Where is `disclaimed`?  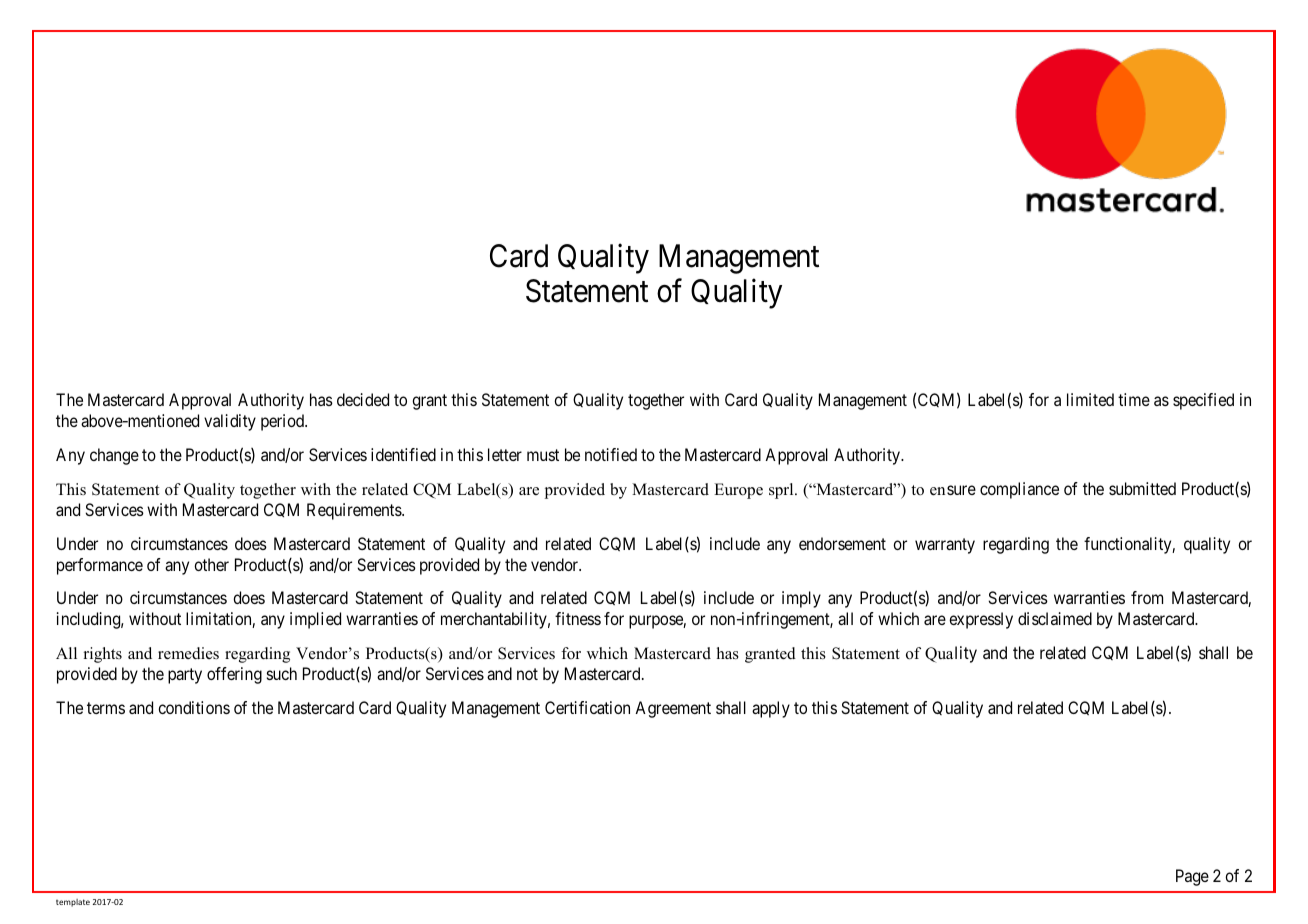
disclaimed is located at coordinates (1055, 618).
